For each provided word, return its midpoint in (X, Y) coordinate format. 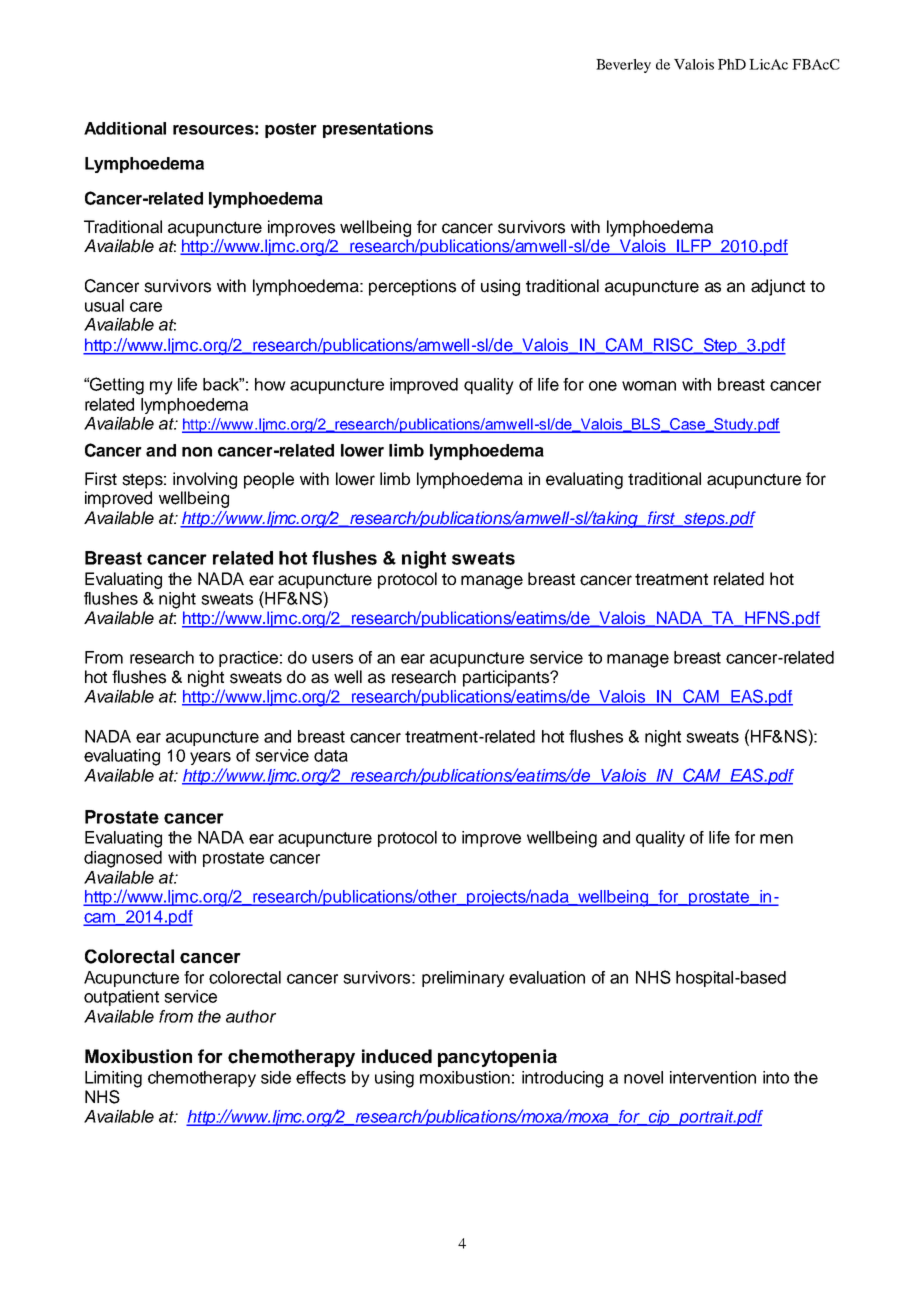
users (332, 659)
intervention (713, 1077)
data (331, 755)
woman (649, 386)
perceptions (412, 287)
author (251, 1016)
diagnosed (123, 859)
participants (507, 678)
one (603, 386)
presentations (378, 130)
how (270, 384)
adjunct (778, 287)
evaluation (547, 977)
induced (397, 1056)
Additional (125, 128)
